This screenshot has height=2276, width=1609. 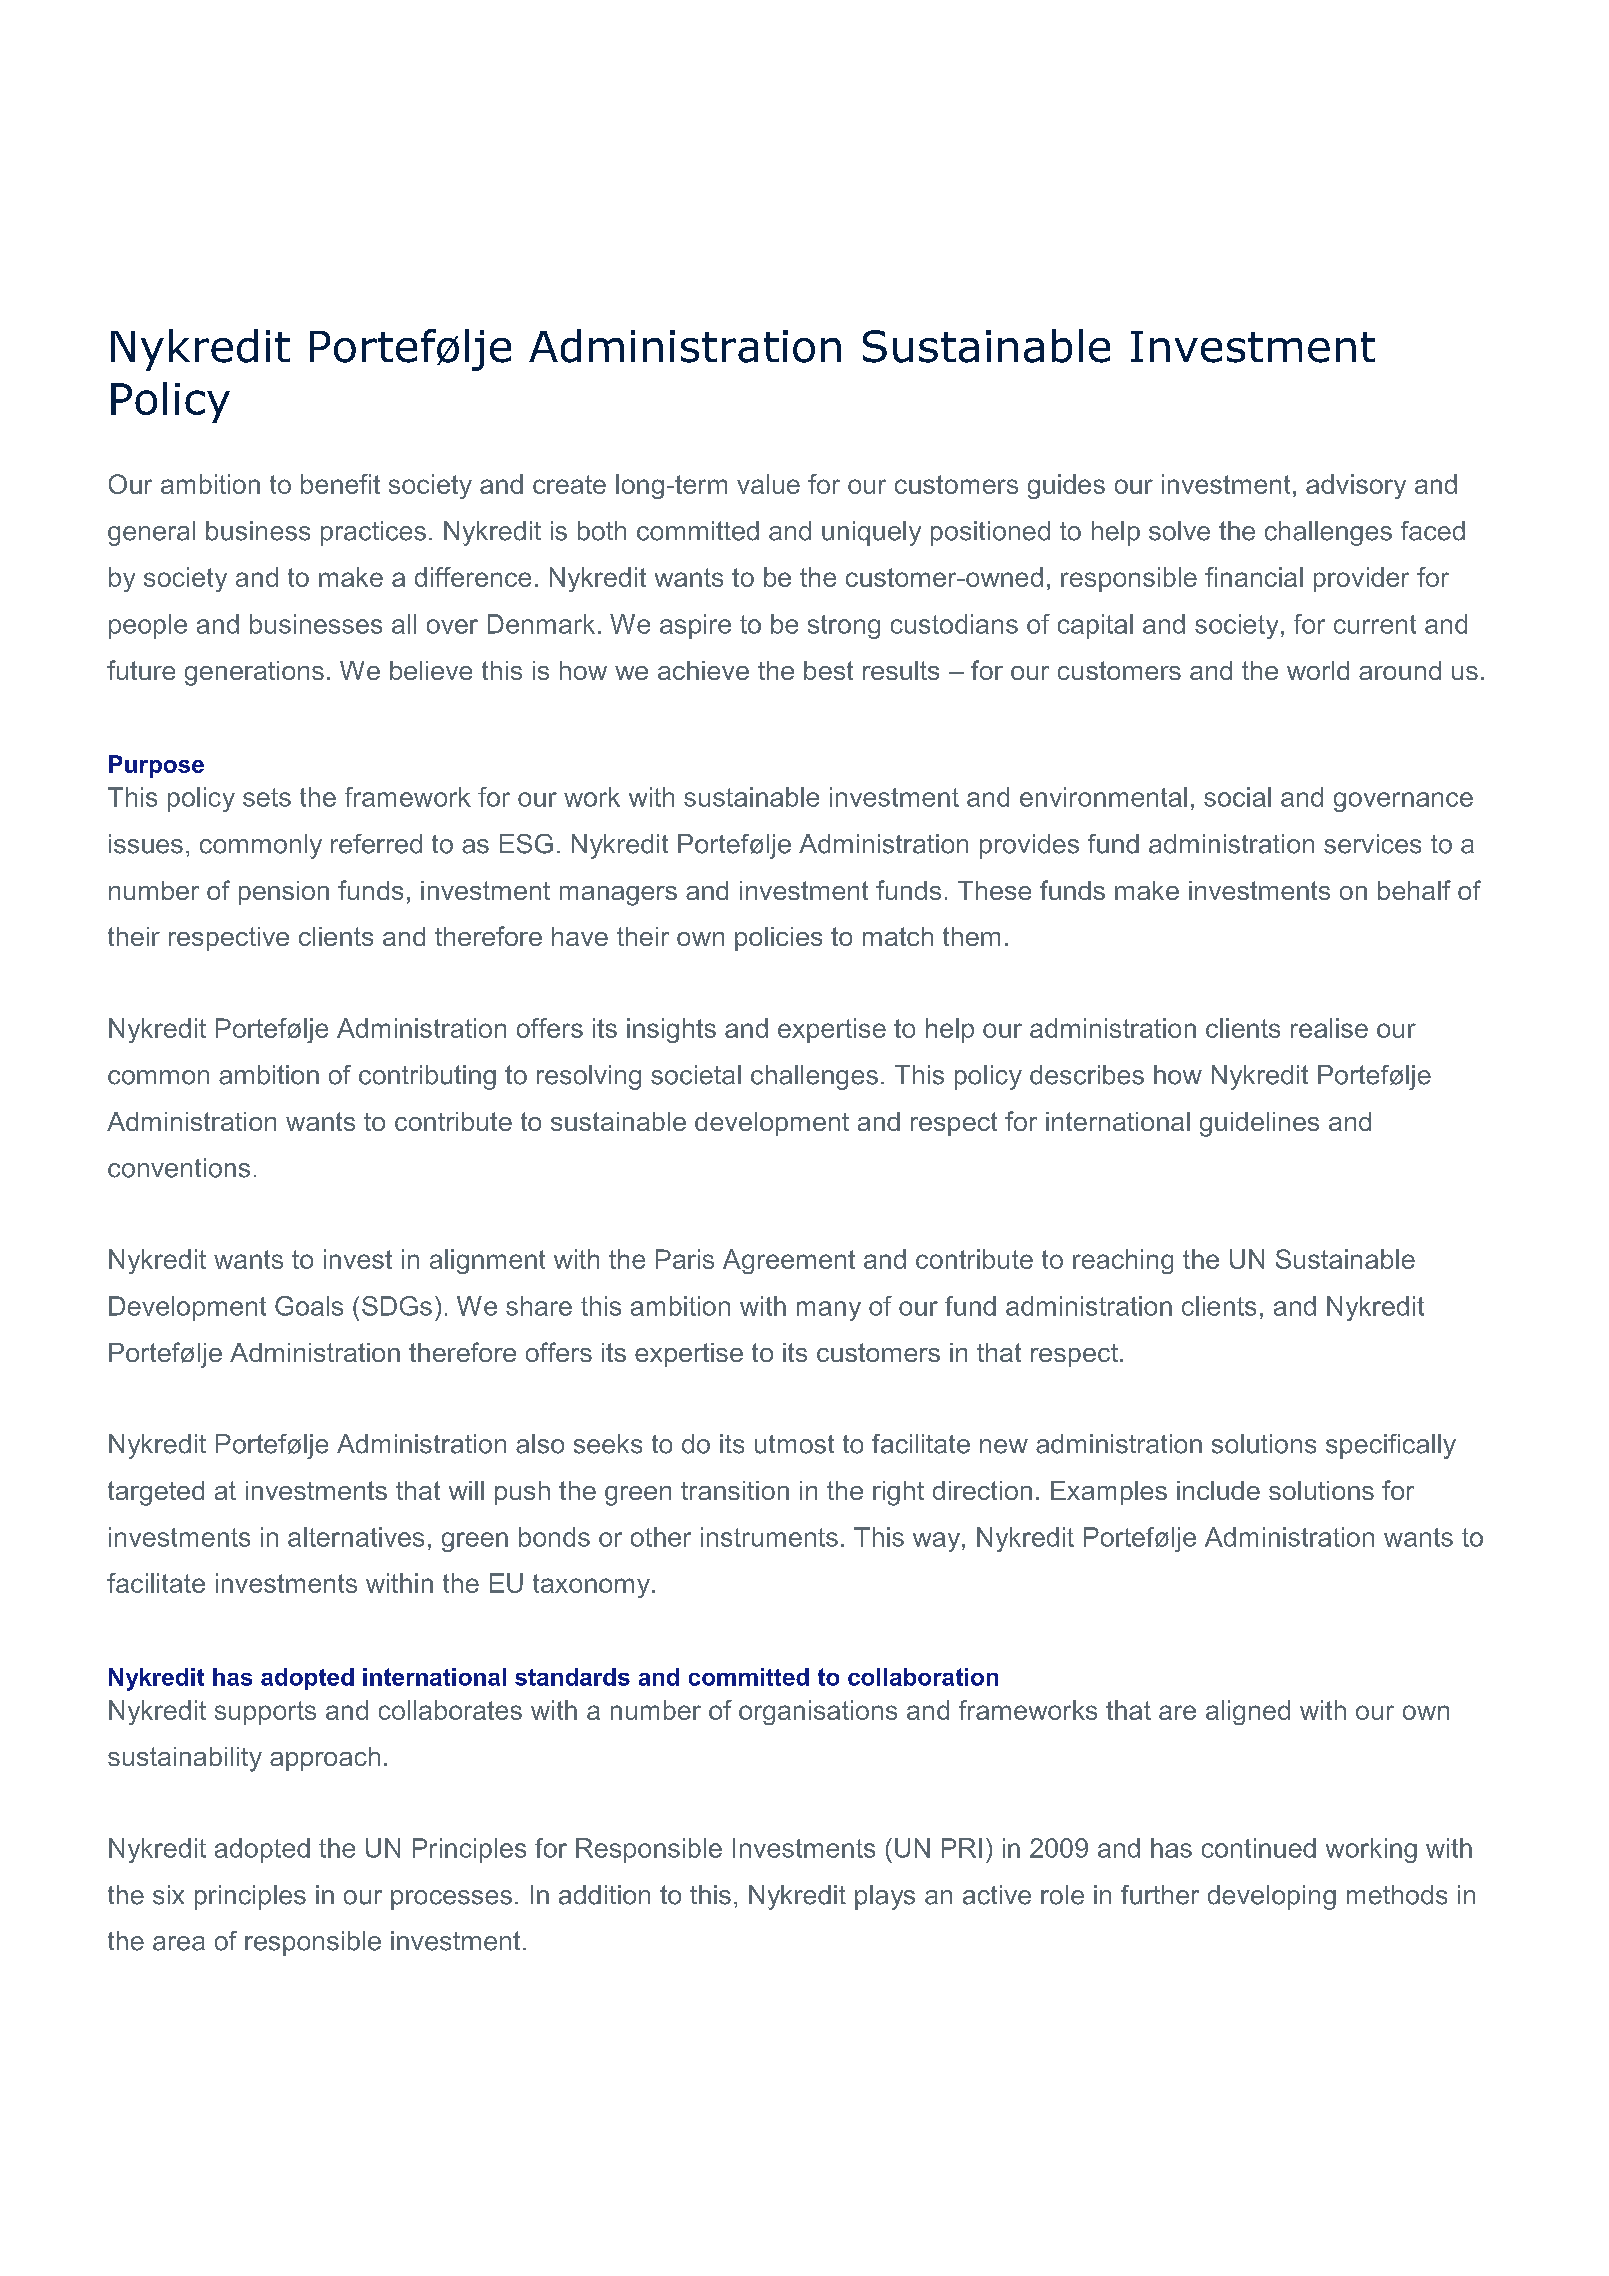 What do you see at coordinates (1259, 1124) in the screenshot?
I see `guidelines` at bounding box center [1259, 1124].
